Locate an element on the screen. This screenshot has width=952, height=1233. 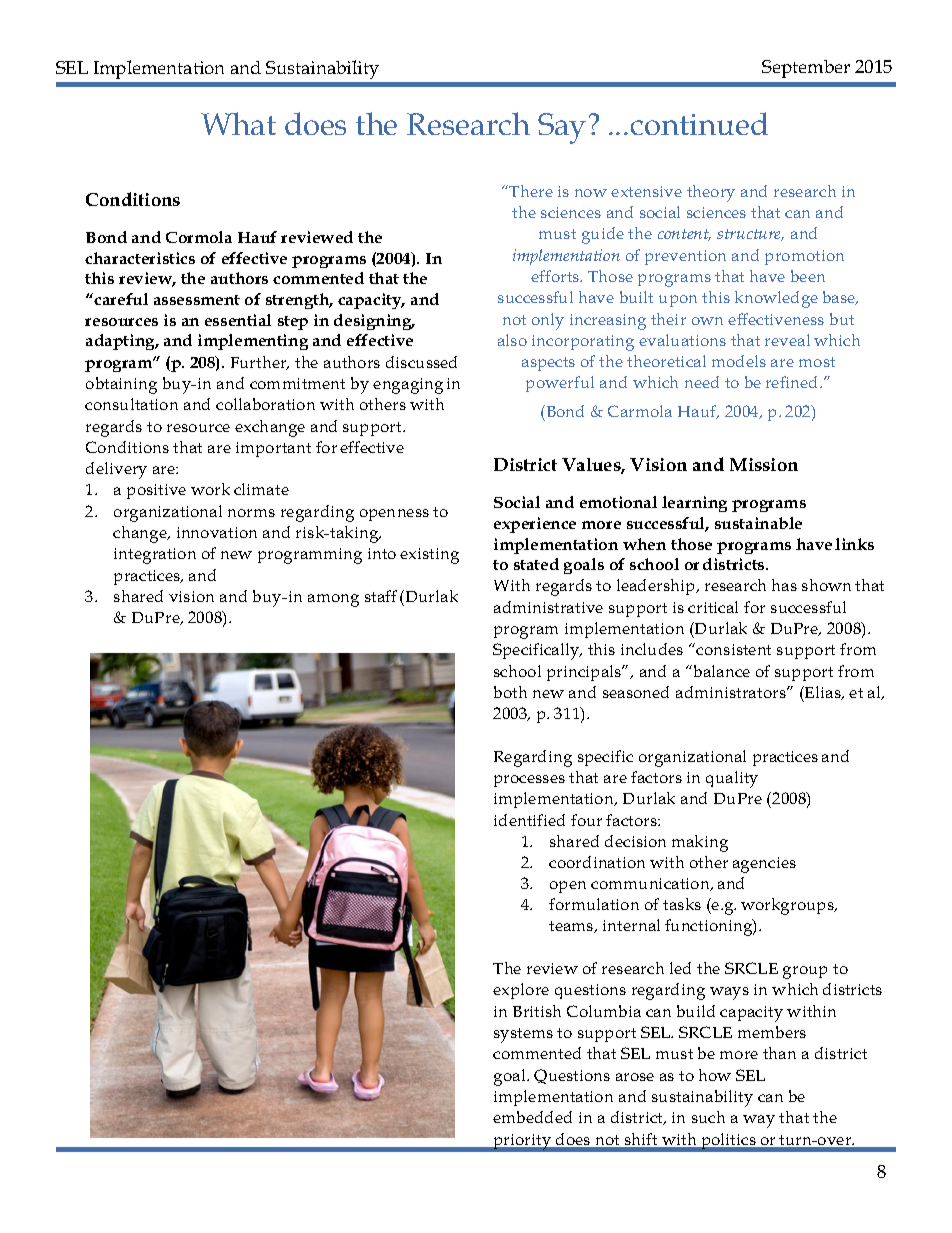
embedded is located at coordinates (532, 1117).
